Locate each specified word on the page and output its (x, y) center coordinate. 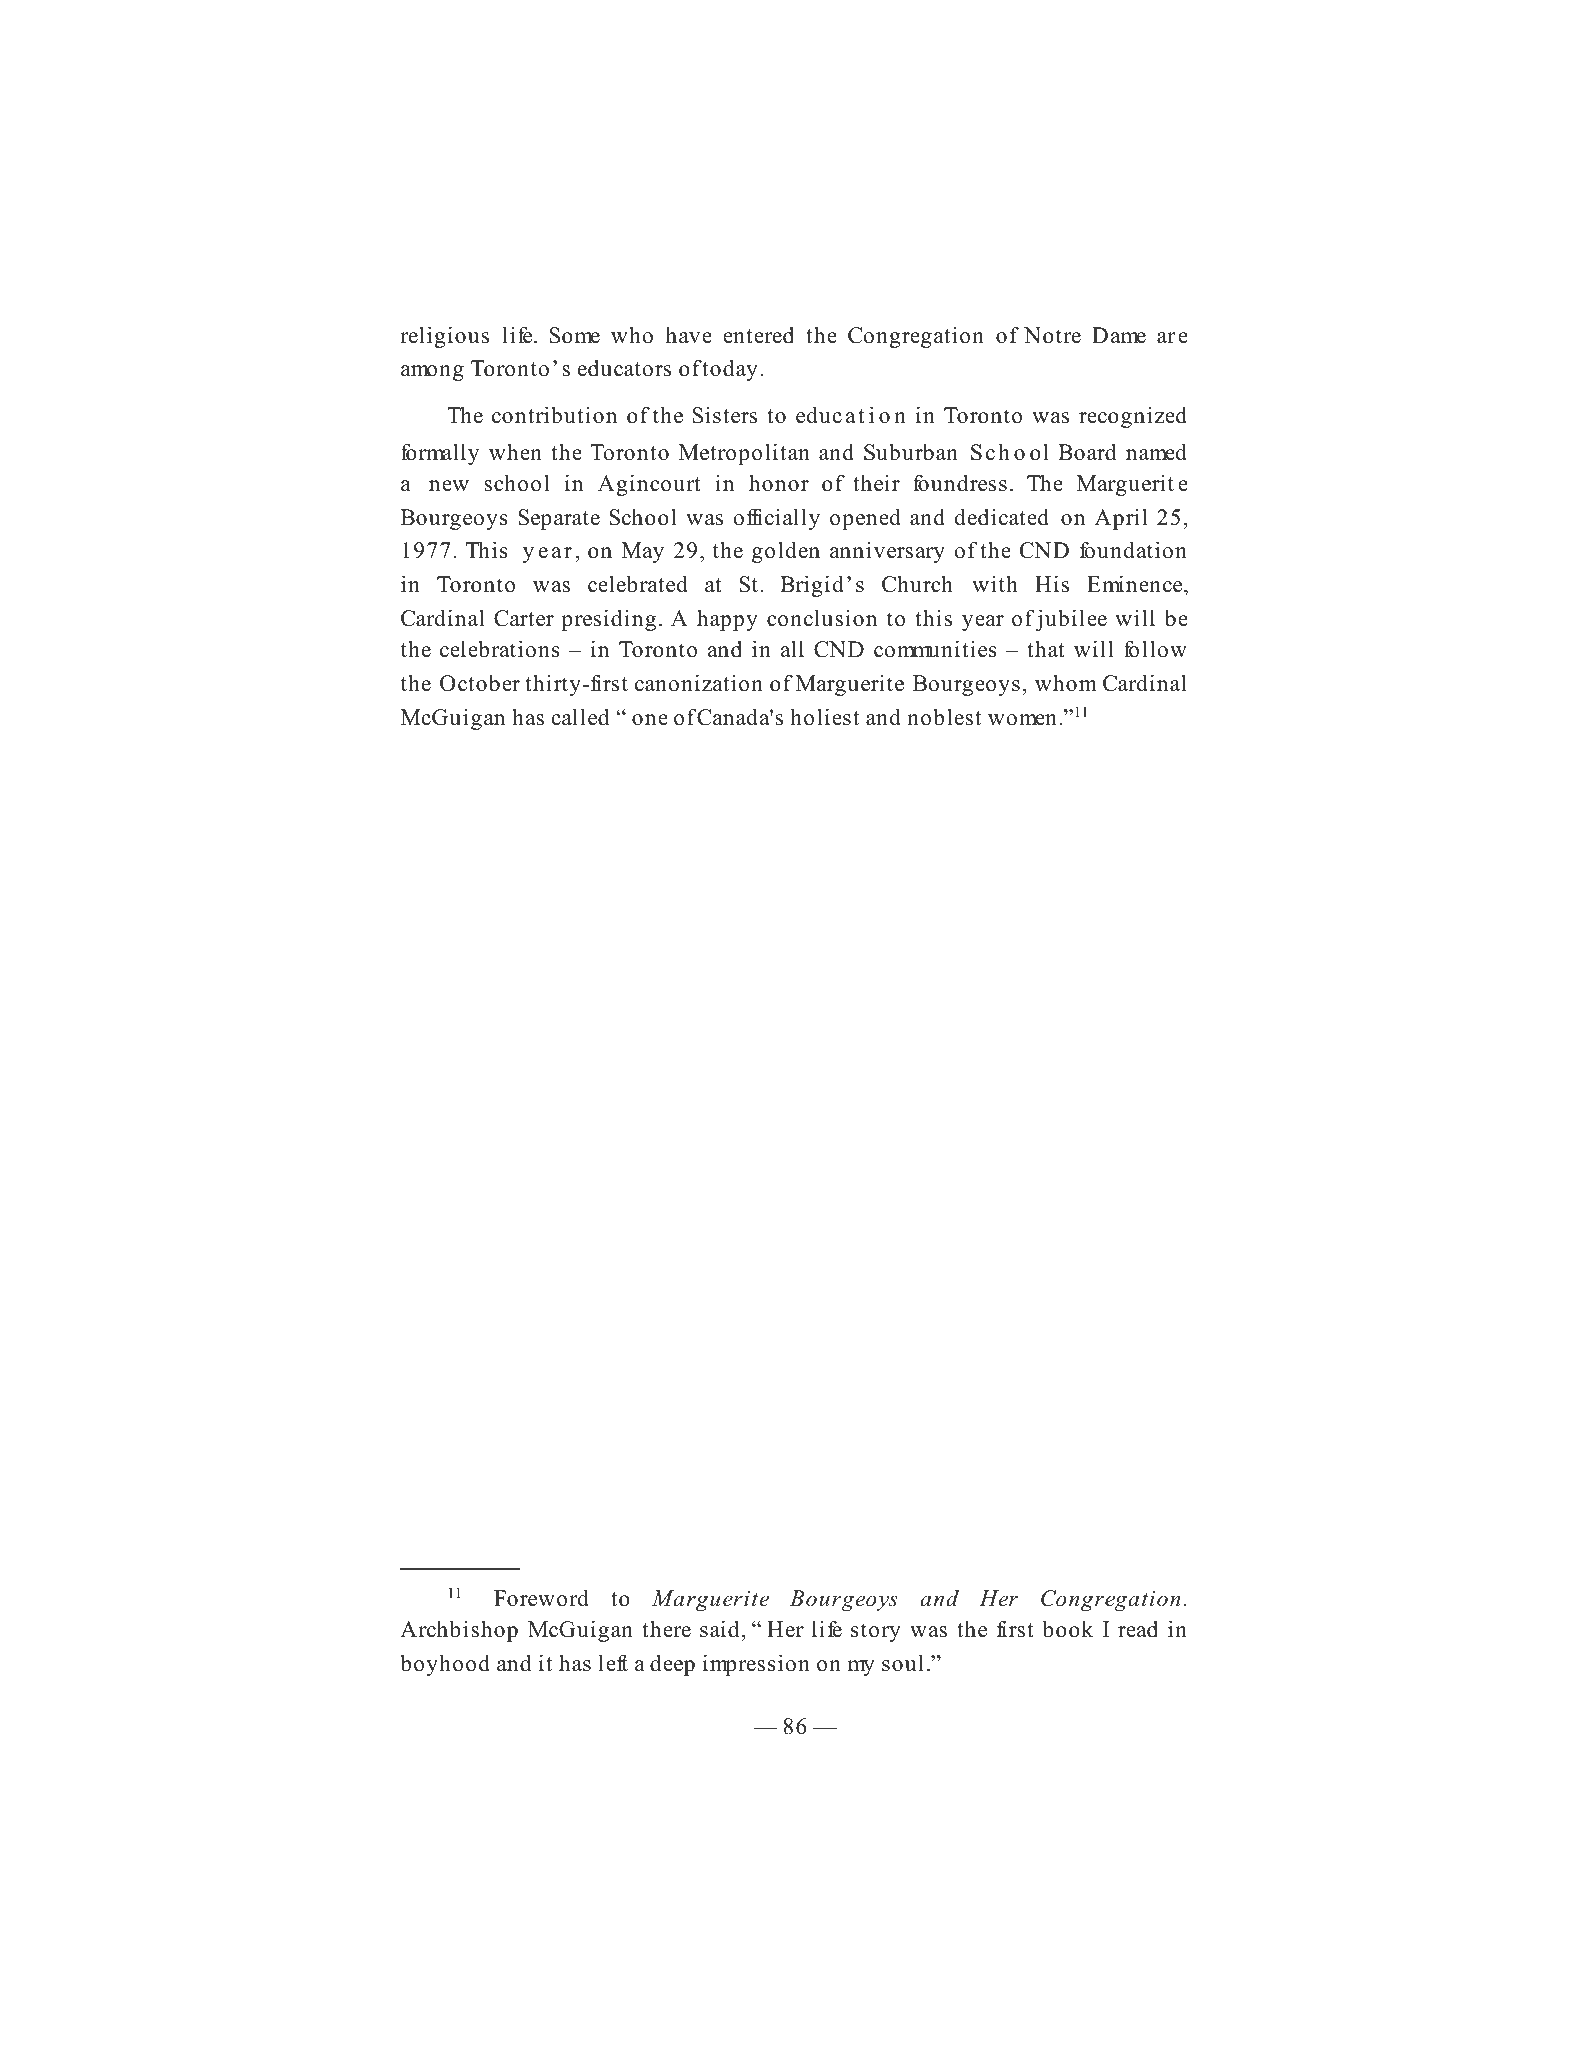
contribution (554, 415)
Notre (1052, 335)
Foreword (541, 1598)
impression (756, 1665)
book (1067, 1629)
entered (758, 335)
